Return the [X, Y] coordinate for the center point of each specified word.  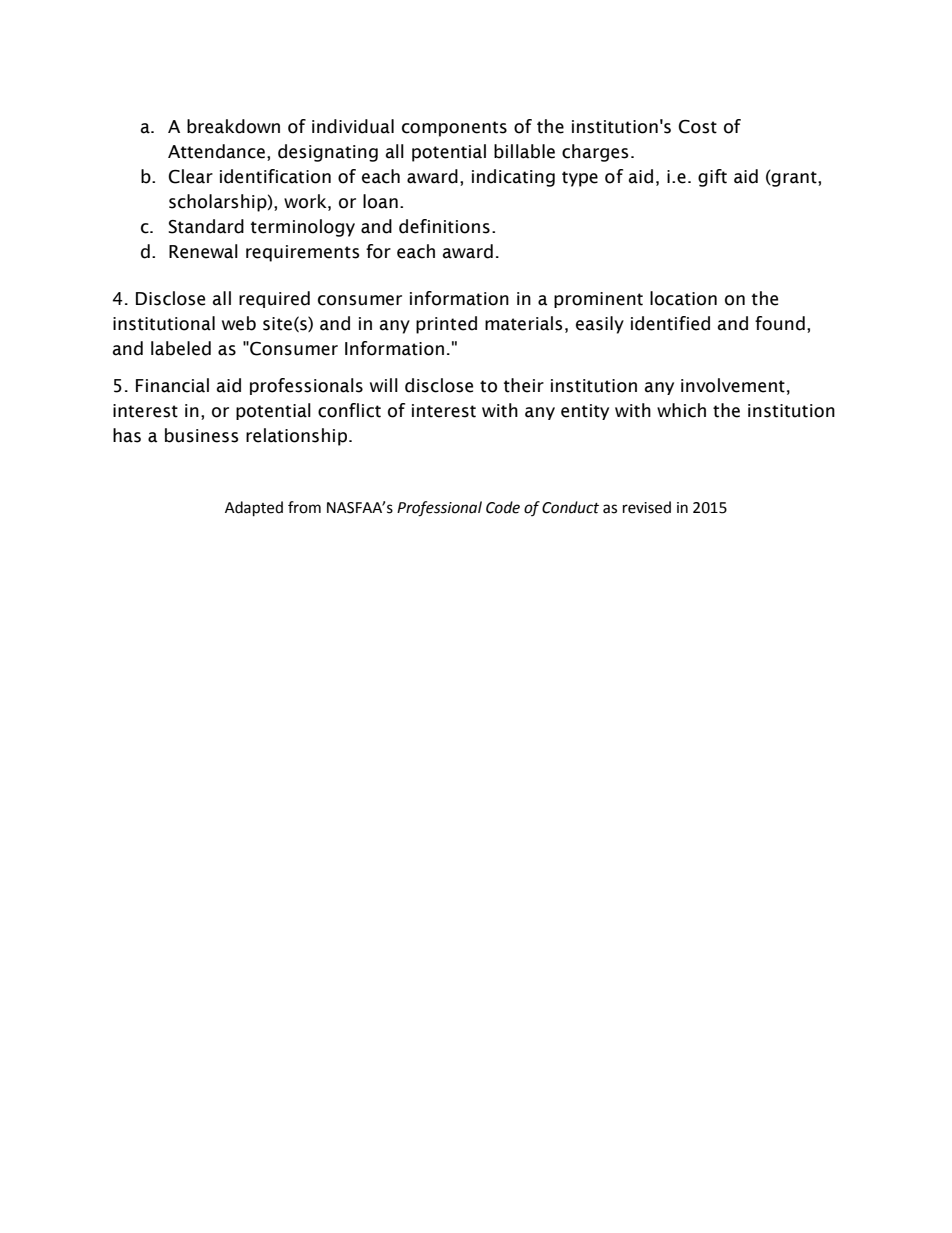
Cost [697, 127]
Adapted [254, 509]
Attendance [216, 151]
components [454, 129]
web [239, 323]
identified [670, 323]
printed [446, 325]
